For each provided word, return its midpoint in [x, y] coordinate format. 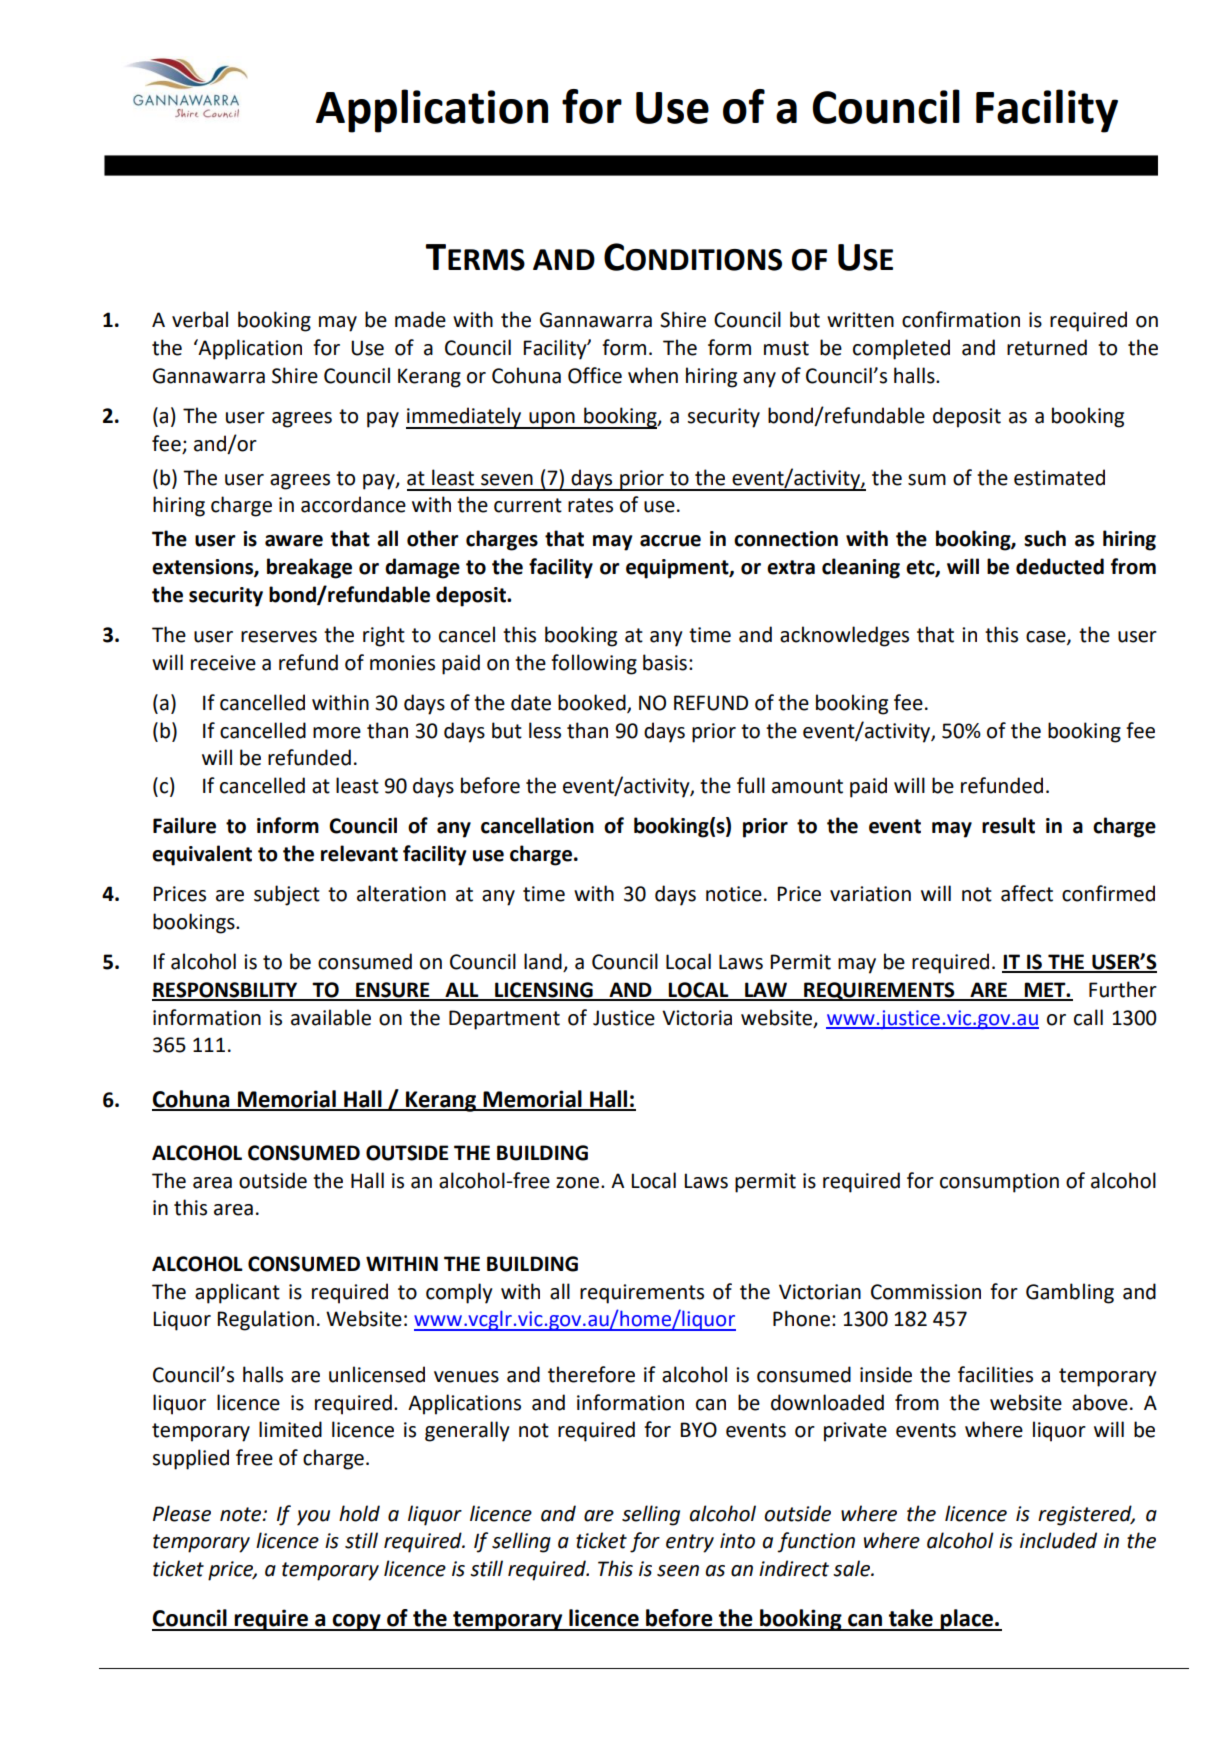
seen [678, 1571]
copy [357, 1622]
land [544, 962]
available [331, 1017]
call [1088, 1017]
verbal [200, 319]
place [966, 1620]
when [653, 375]
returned [1047, 347]
